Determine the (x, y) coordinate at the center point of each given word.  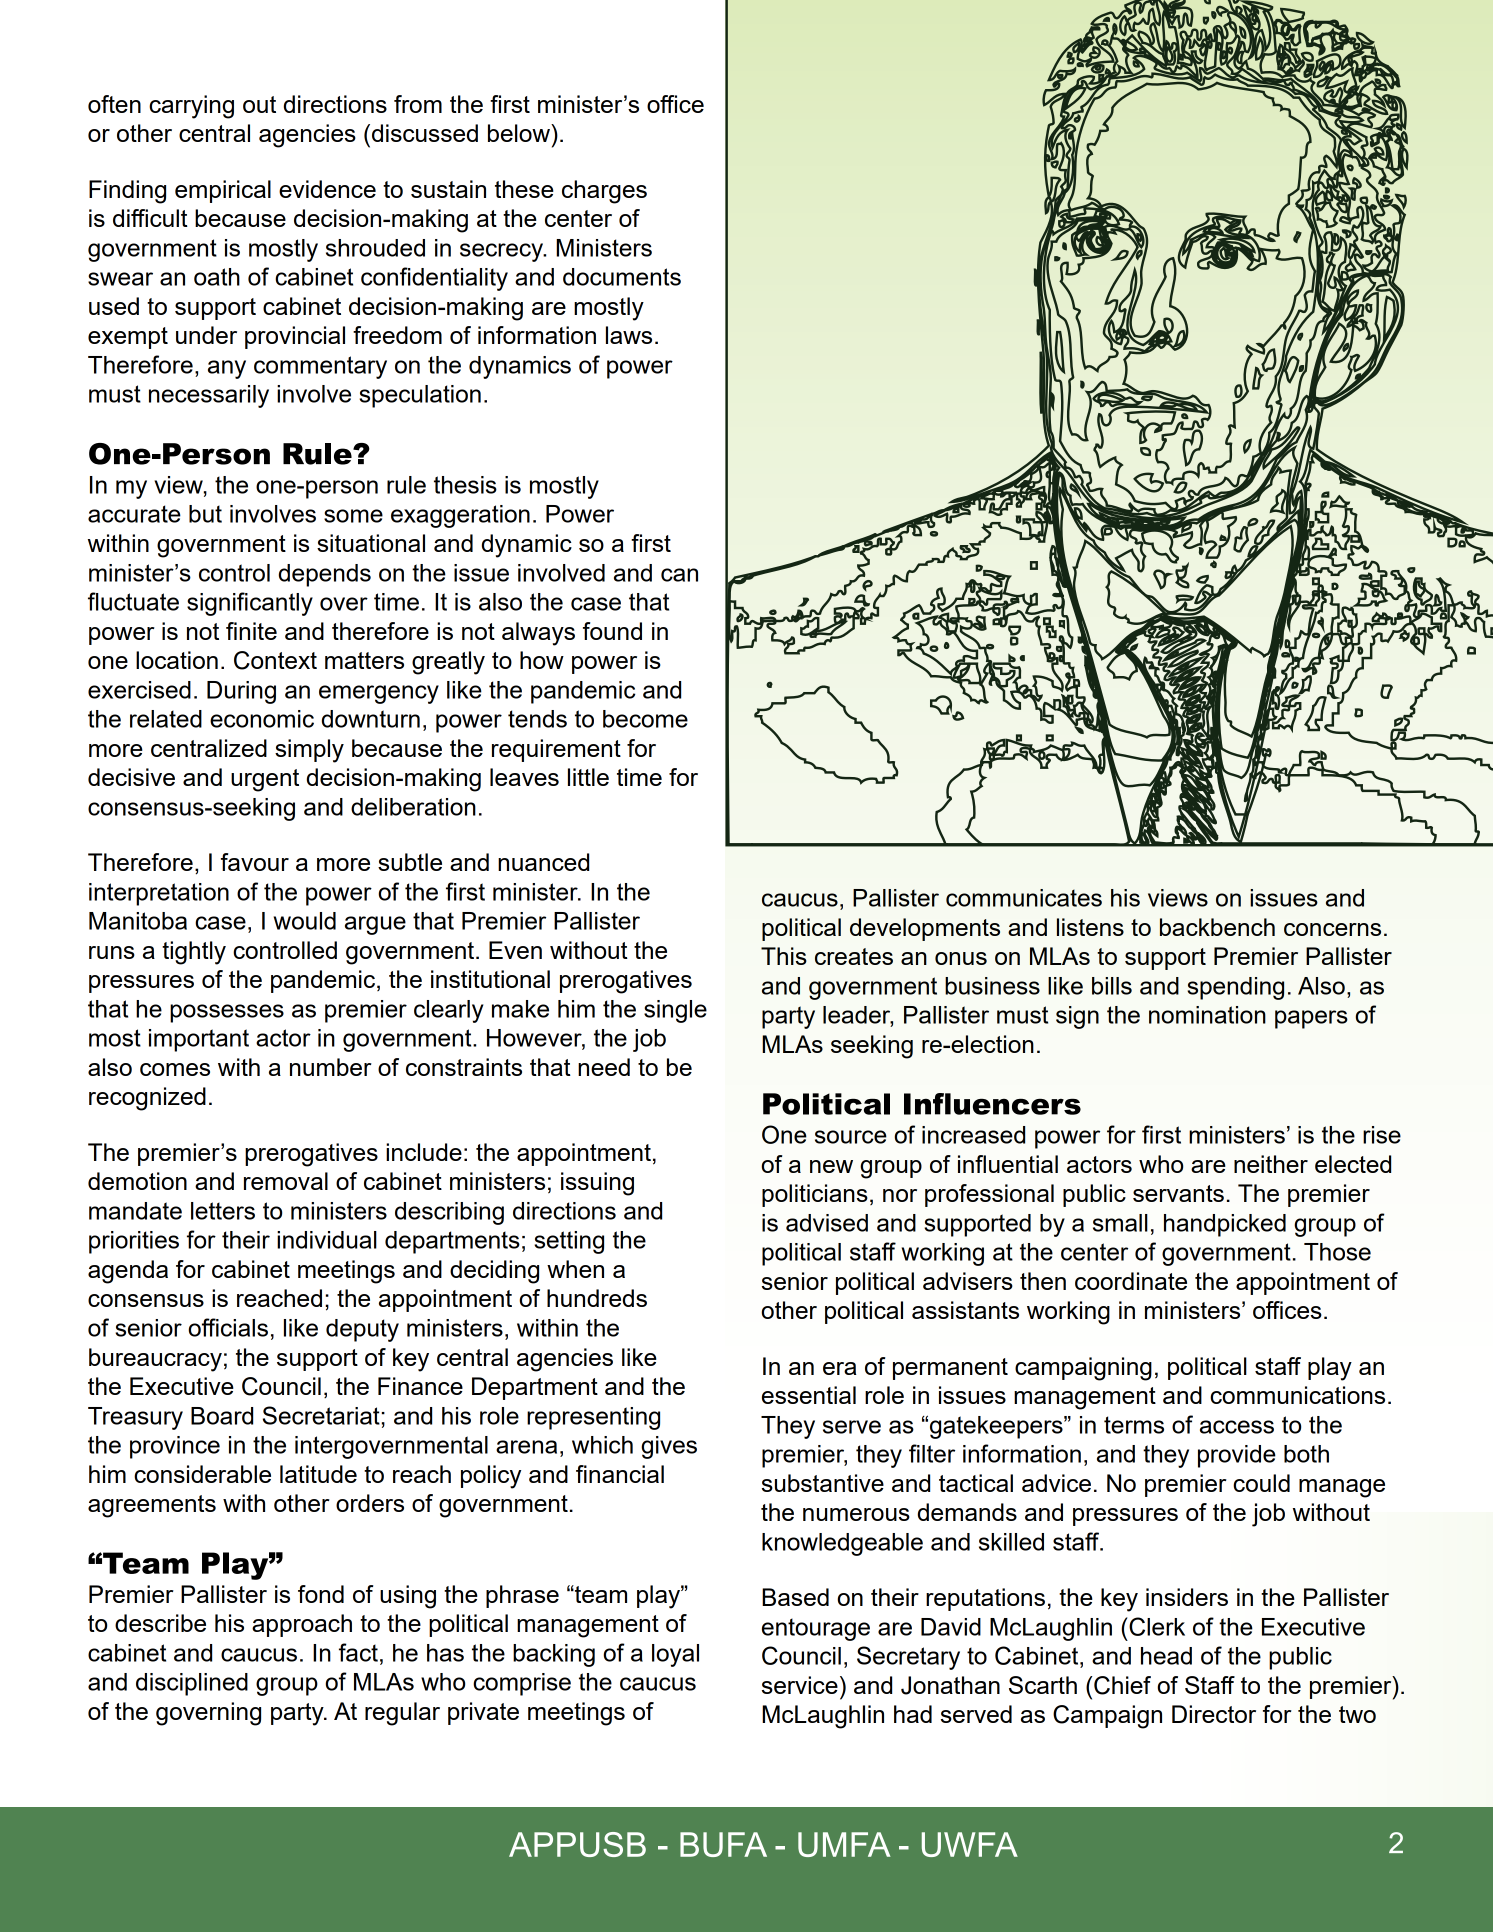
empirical (223, 191)
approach (302, 1625)
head (1166, 1656)
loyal (675, 1655)
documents (622, 277)
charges (604, 192)
